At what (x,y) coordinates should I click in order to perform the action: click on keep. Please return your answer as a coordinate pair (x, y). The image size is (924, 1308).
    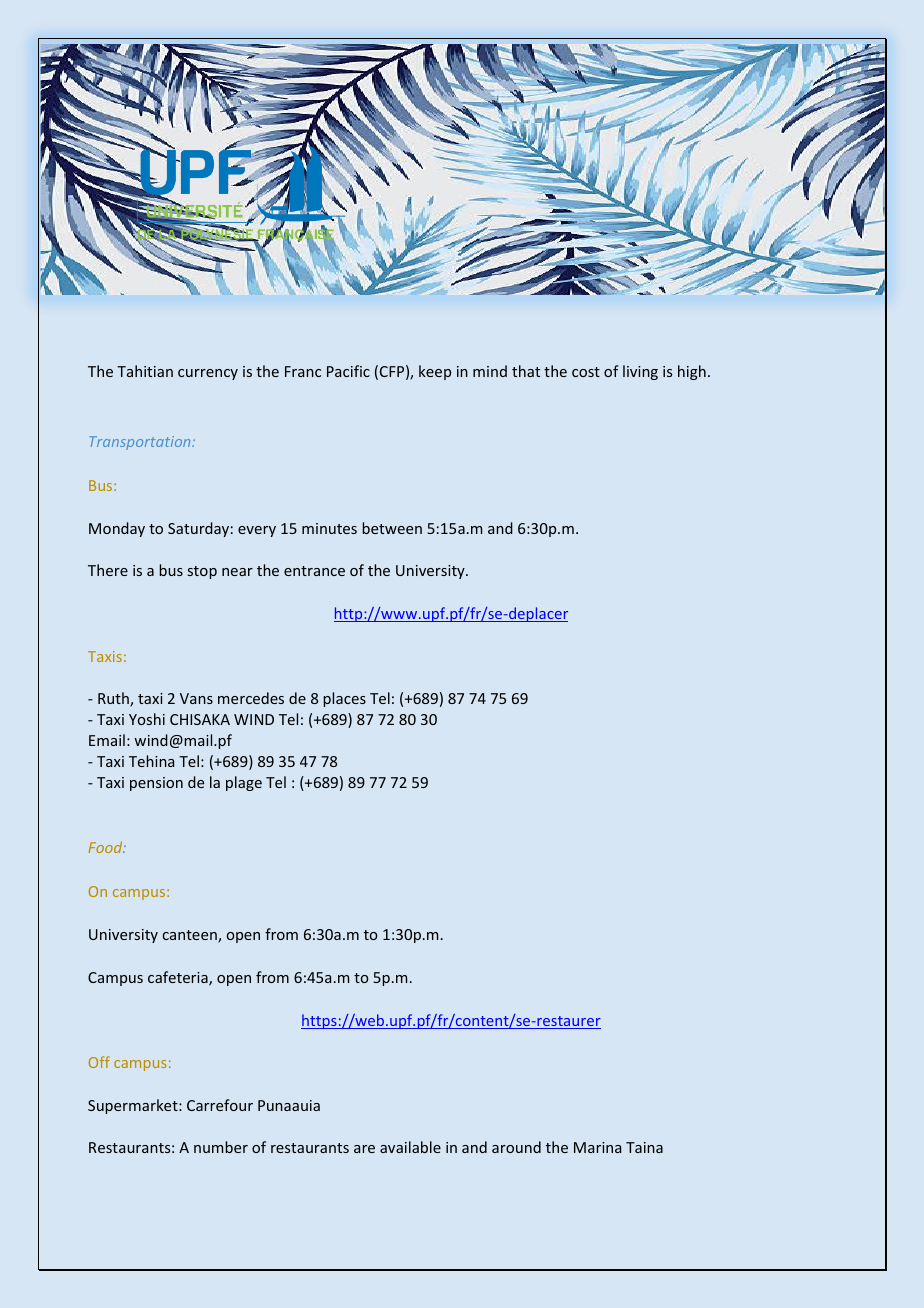
    Looking at the image, I should click on (435, 372).
